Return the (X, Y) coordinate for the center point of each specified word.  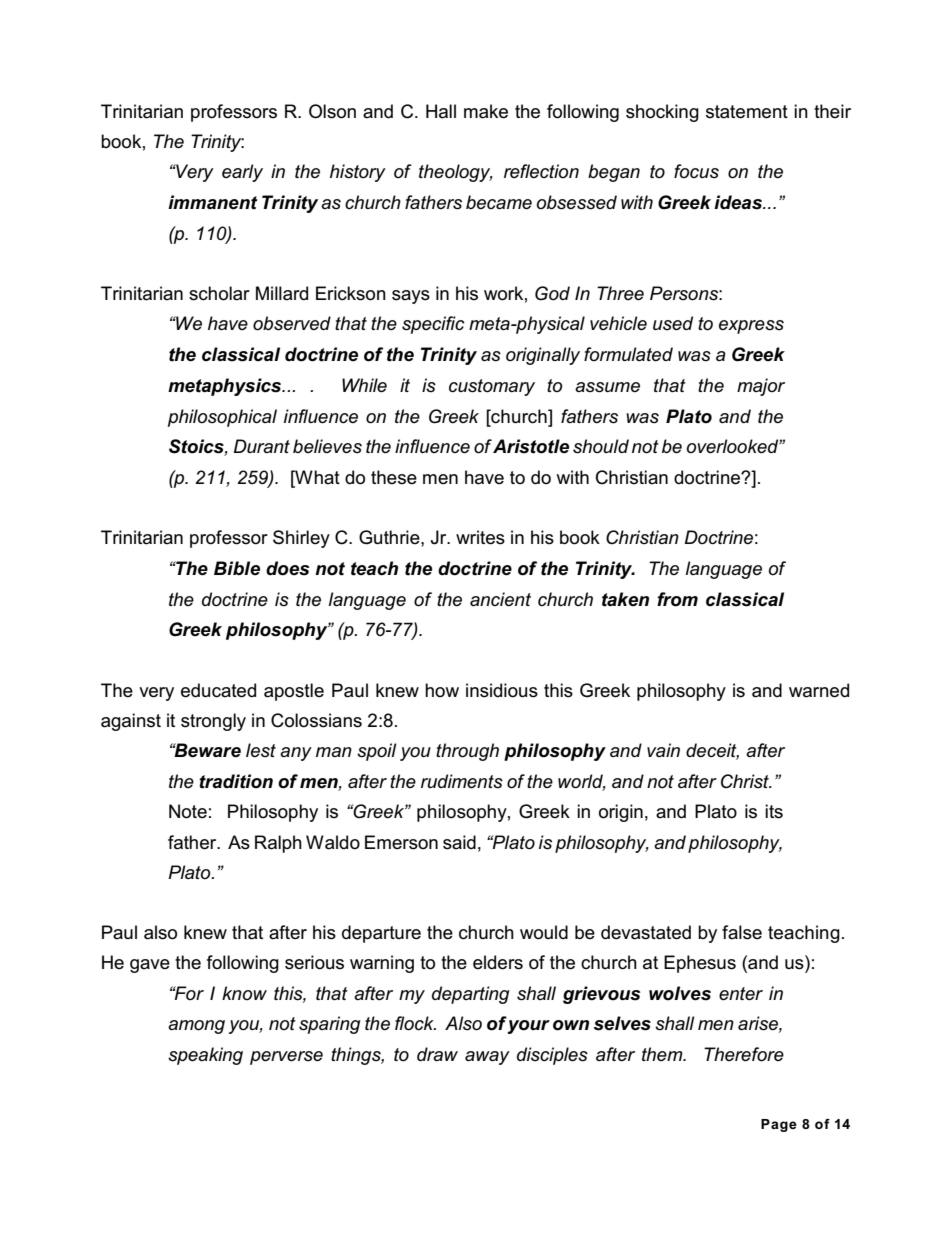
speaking (205, 1056)
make (486, 111)
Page (779, 1125)
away (487, 1058)
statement (747, 112)
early (242, 173)
